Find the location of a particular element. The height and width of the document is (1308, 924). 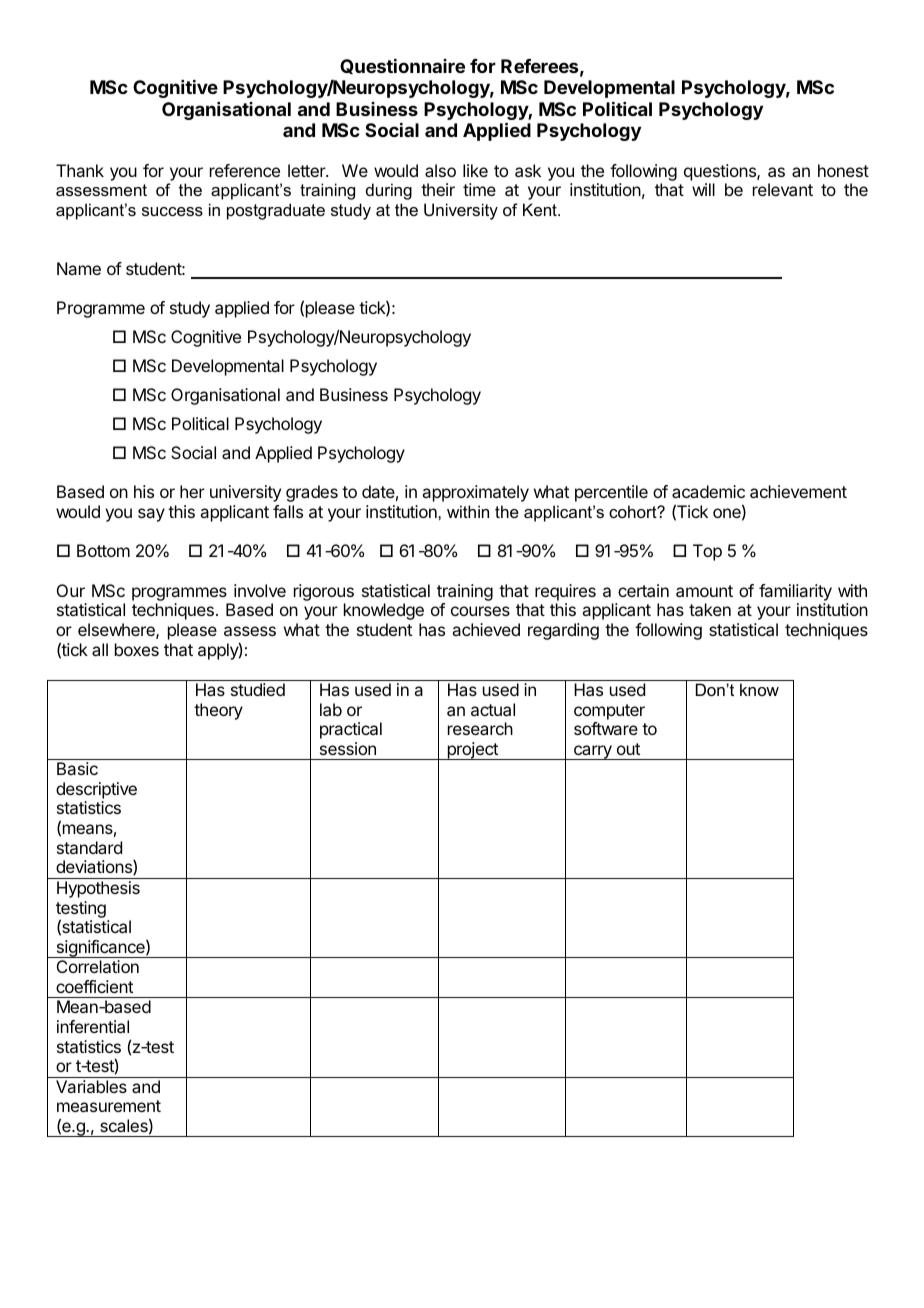

academic is located at coordinates (708, 491).
